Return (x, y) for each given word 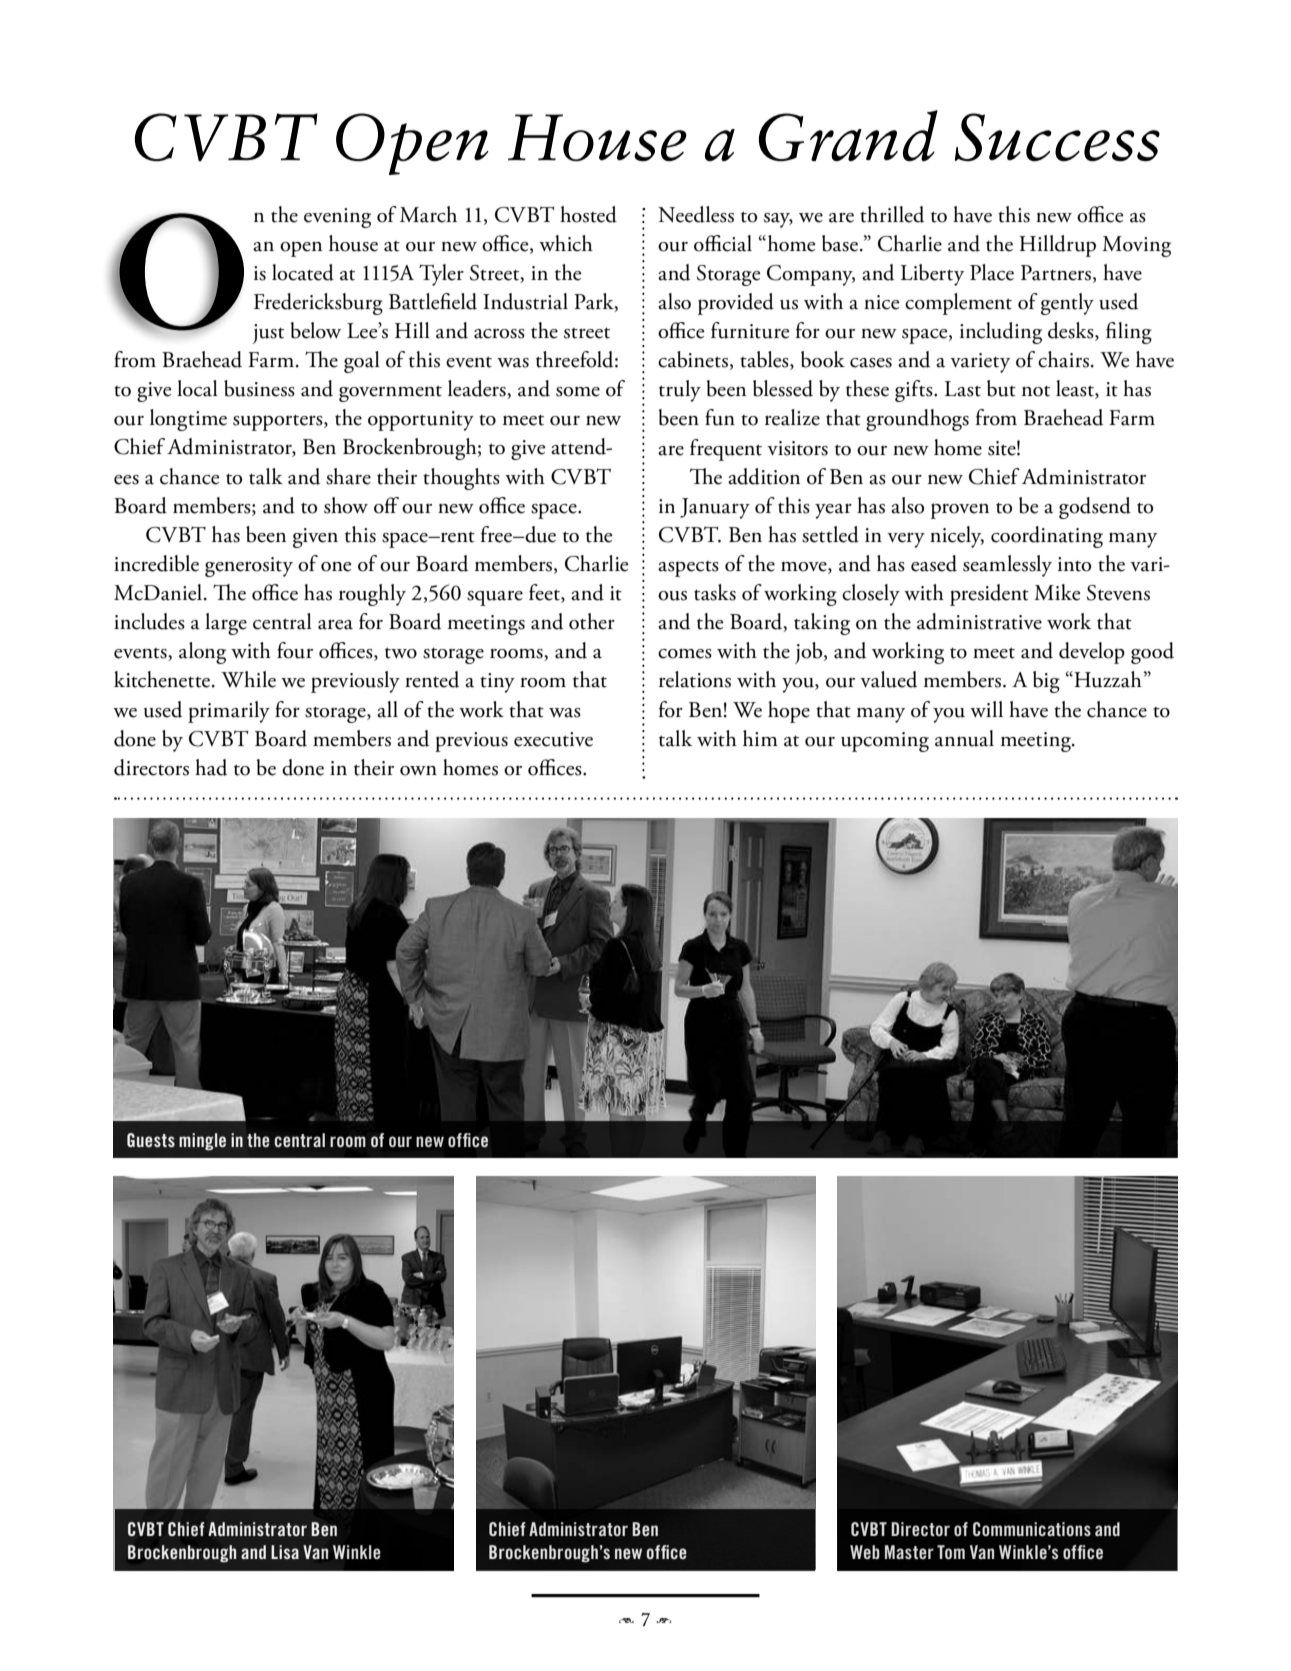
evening (337, 218)
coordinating (1047, 537)
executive (553, 739)
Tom (951, 1552)
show (346, 505)
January (715, 508)
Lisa (285, 1552)
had (211, 767)
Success (1057, 137)
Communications (1032, 1529)
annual (964, 738)
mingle (202, 1142)
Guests (151, 1140)
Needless (696, 214)
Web (865, 1552)
